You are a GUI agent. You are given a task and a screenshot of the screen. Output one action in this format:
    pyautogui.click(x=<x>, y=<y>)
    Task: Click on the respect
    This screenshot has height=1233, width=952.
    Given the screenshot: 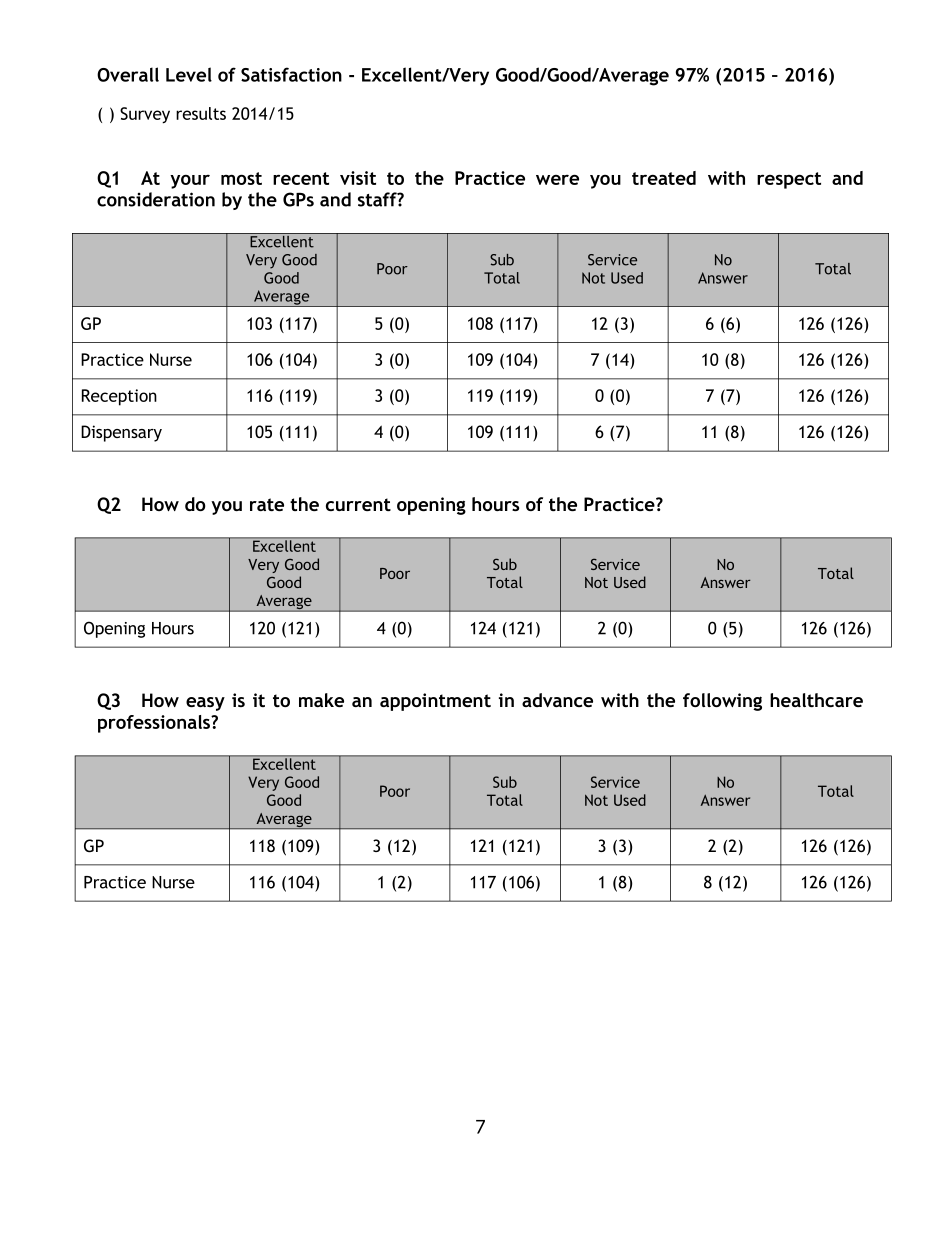 What is the action you would take?
    pyautogui.click(x=789, y=180)
